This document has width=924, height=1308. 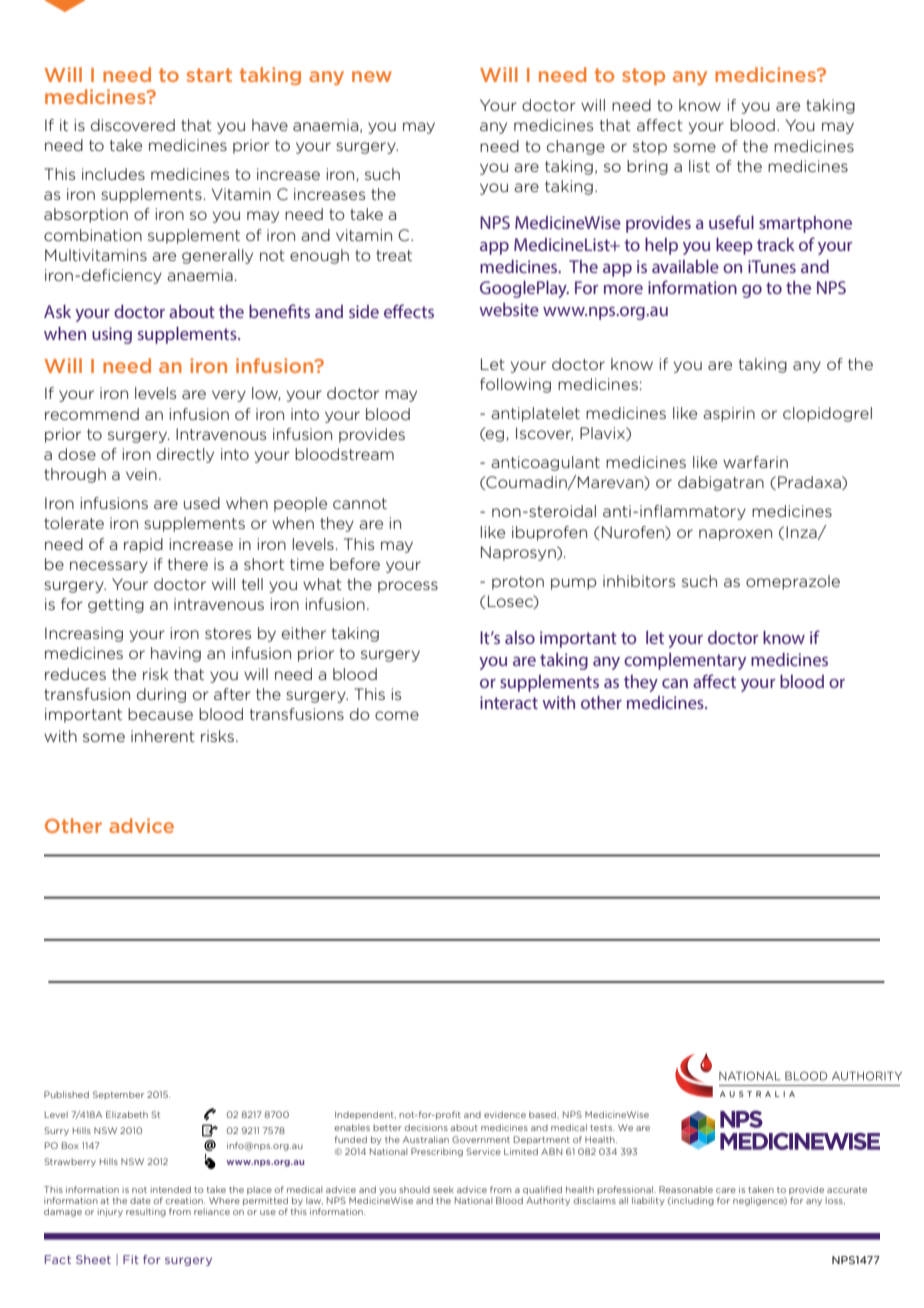 I want to click on resulting, so click(x=146, y=1212).
